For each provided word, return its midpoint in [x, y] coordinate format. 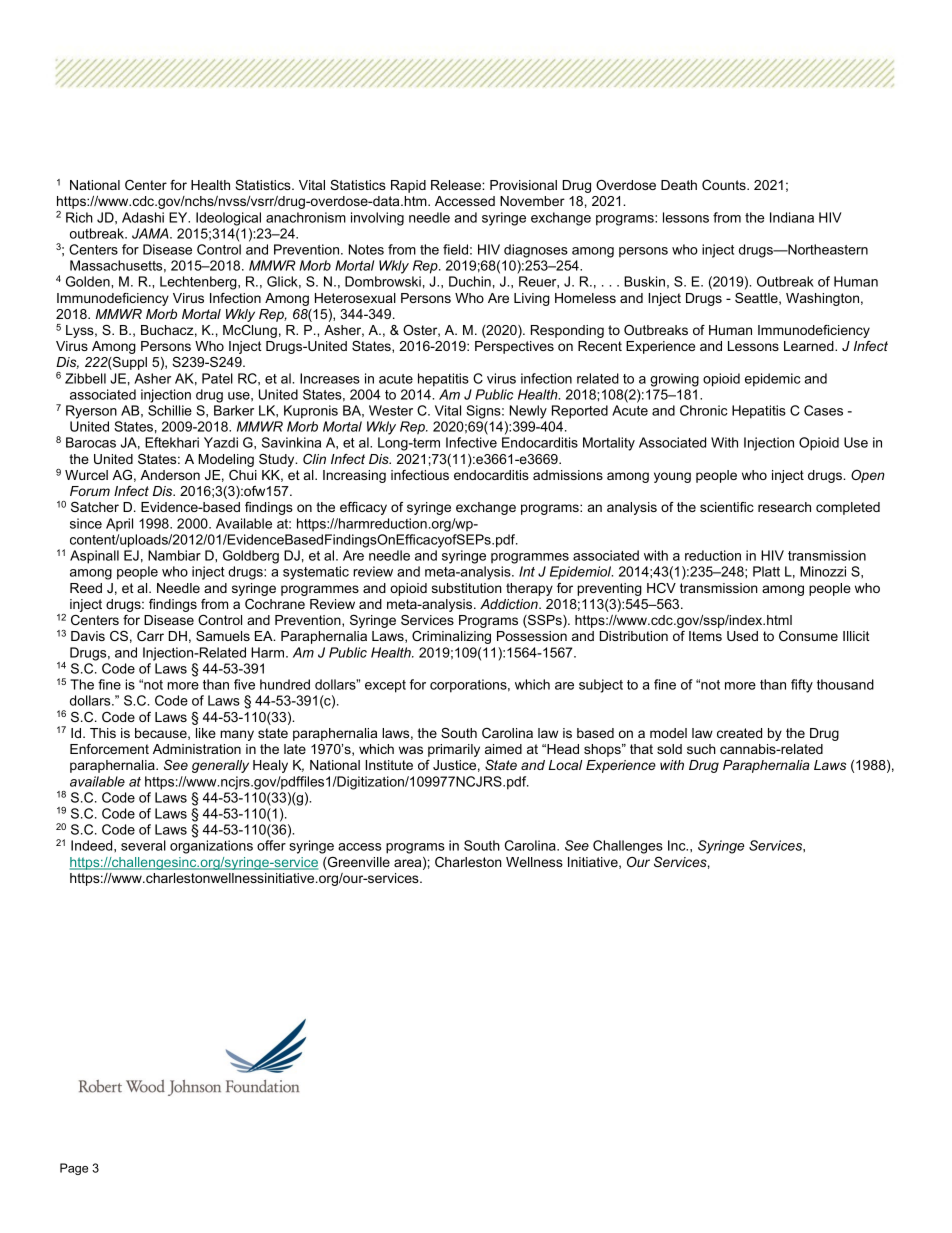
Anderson [170, 475]
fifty [802, 686]
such [701, 749]
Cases [823, 410]
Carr [150, 636]
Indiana [792, 217]
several [143, 845]
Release [457, 185]
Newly [528, 412]
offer [271, 845]
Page [74, 1169]
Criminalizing [451, 637]
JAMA [151, 233]
